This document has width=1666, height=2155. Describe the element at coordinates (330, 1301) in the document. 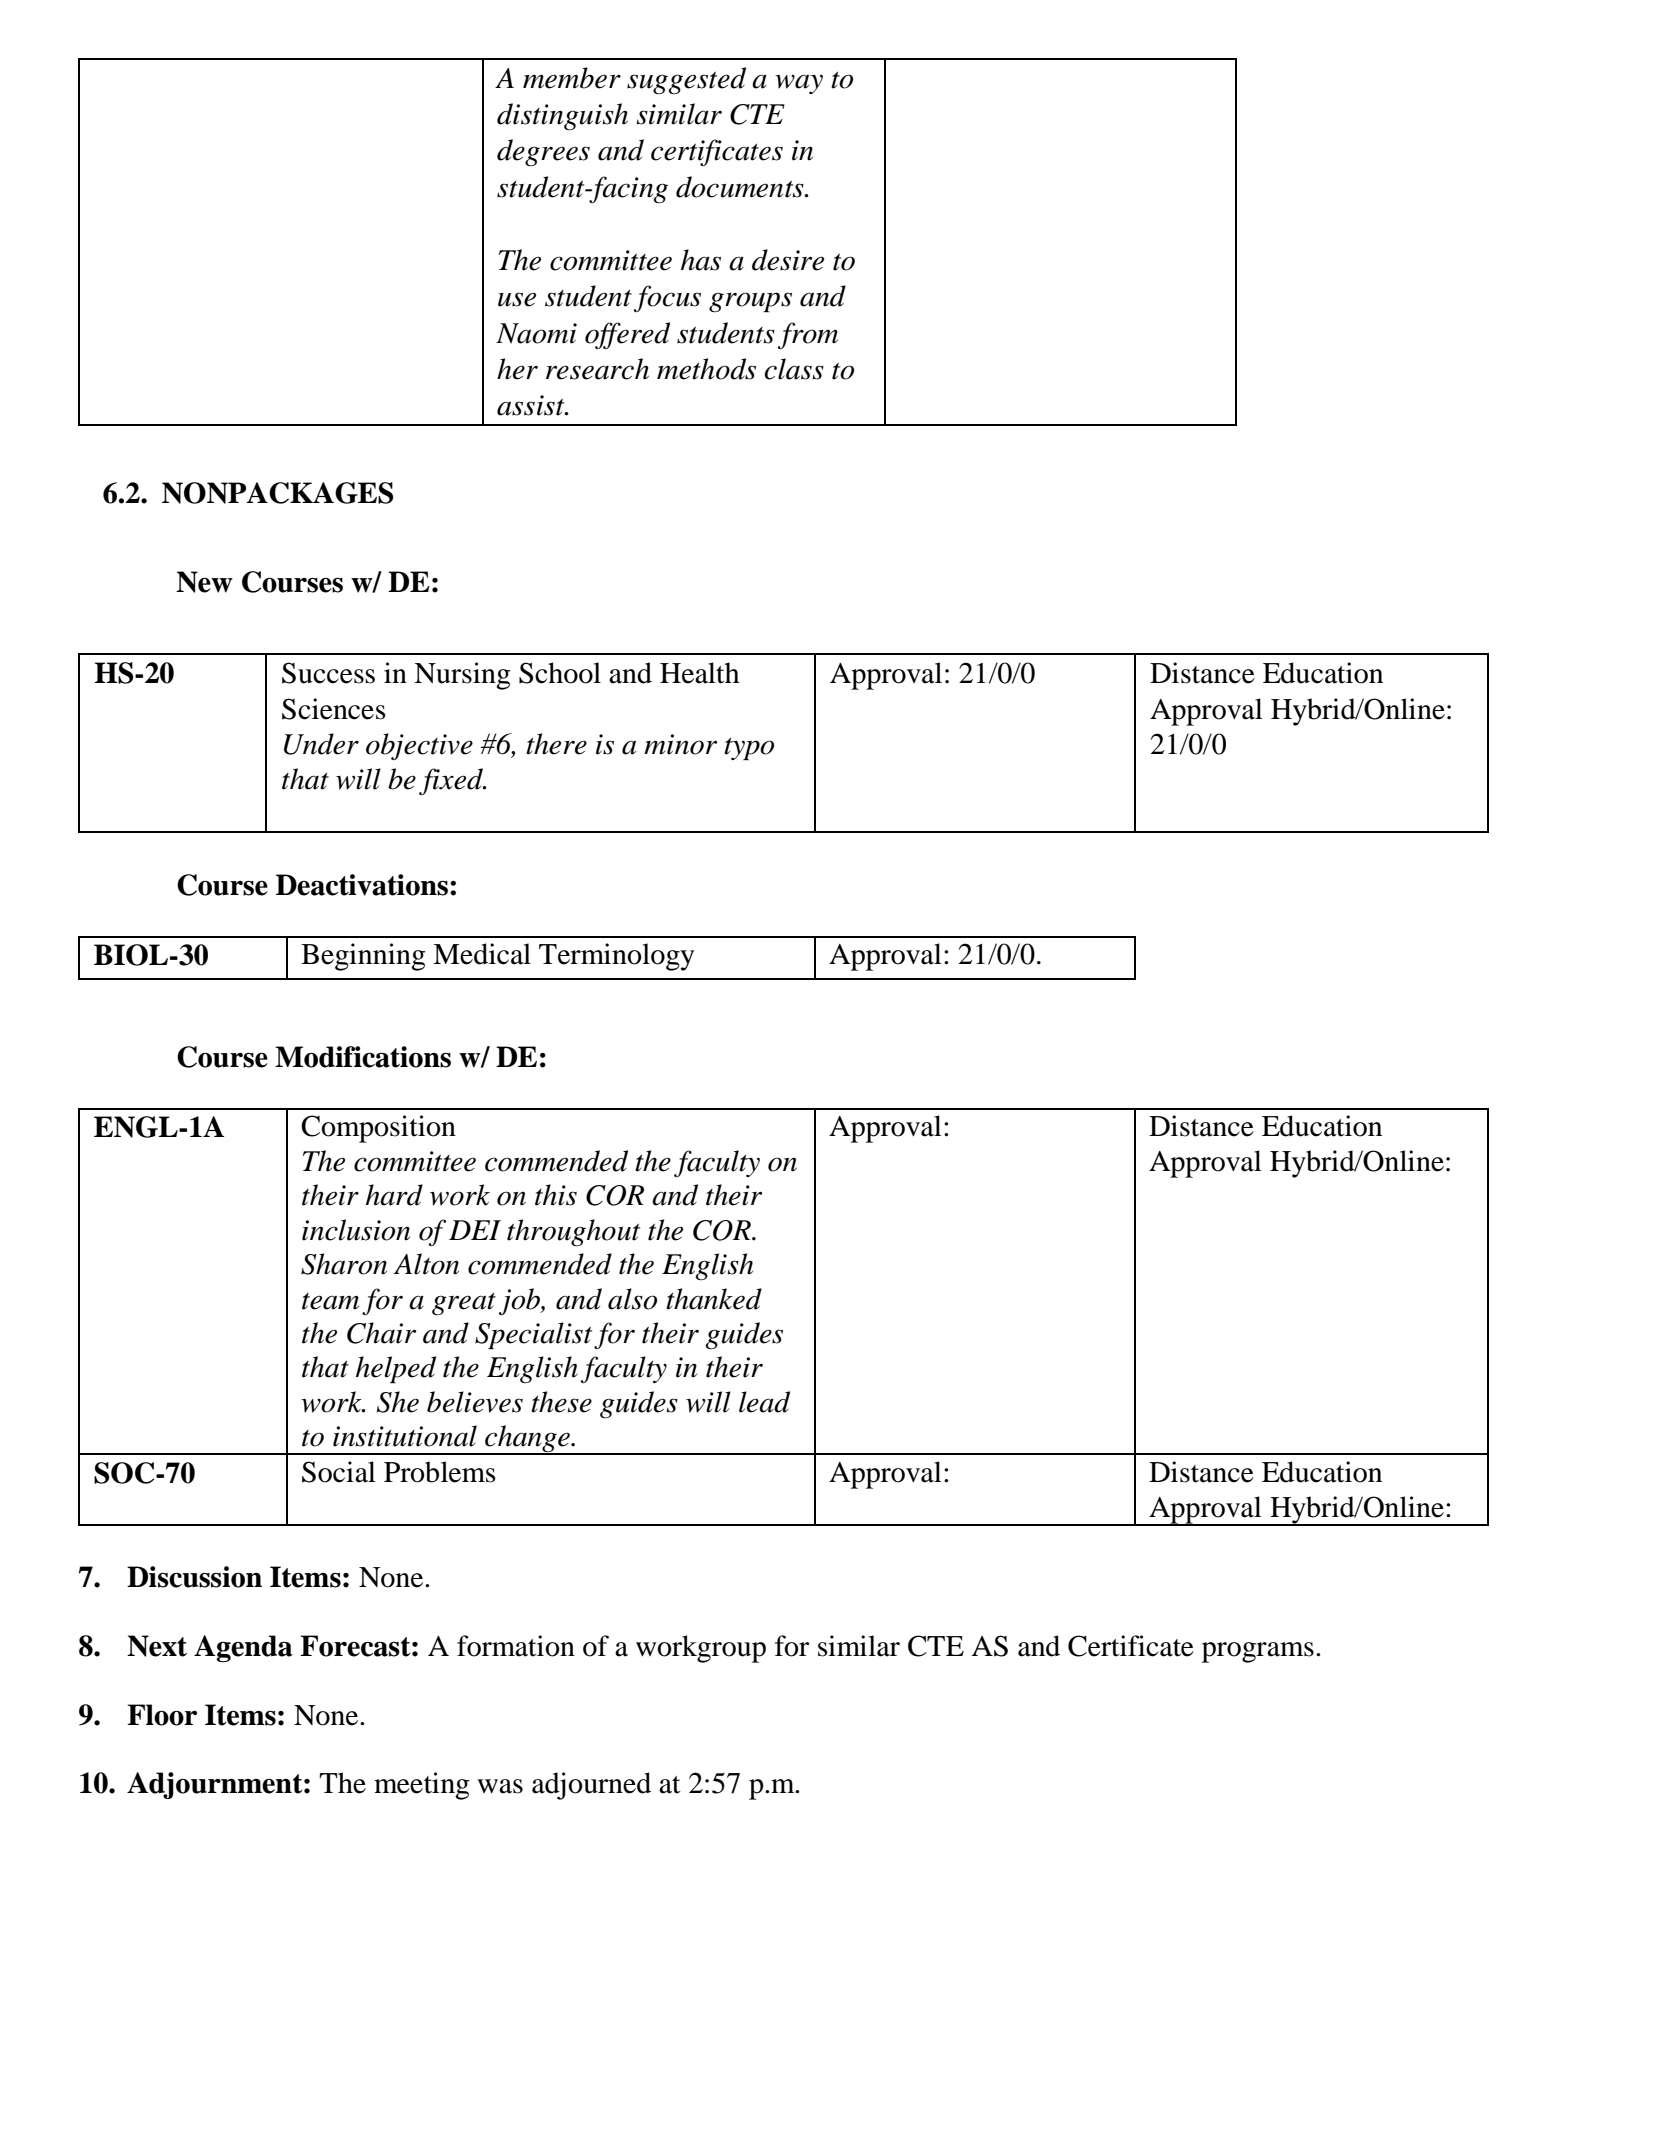

I see `team` at that location.
